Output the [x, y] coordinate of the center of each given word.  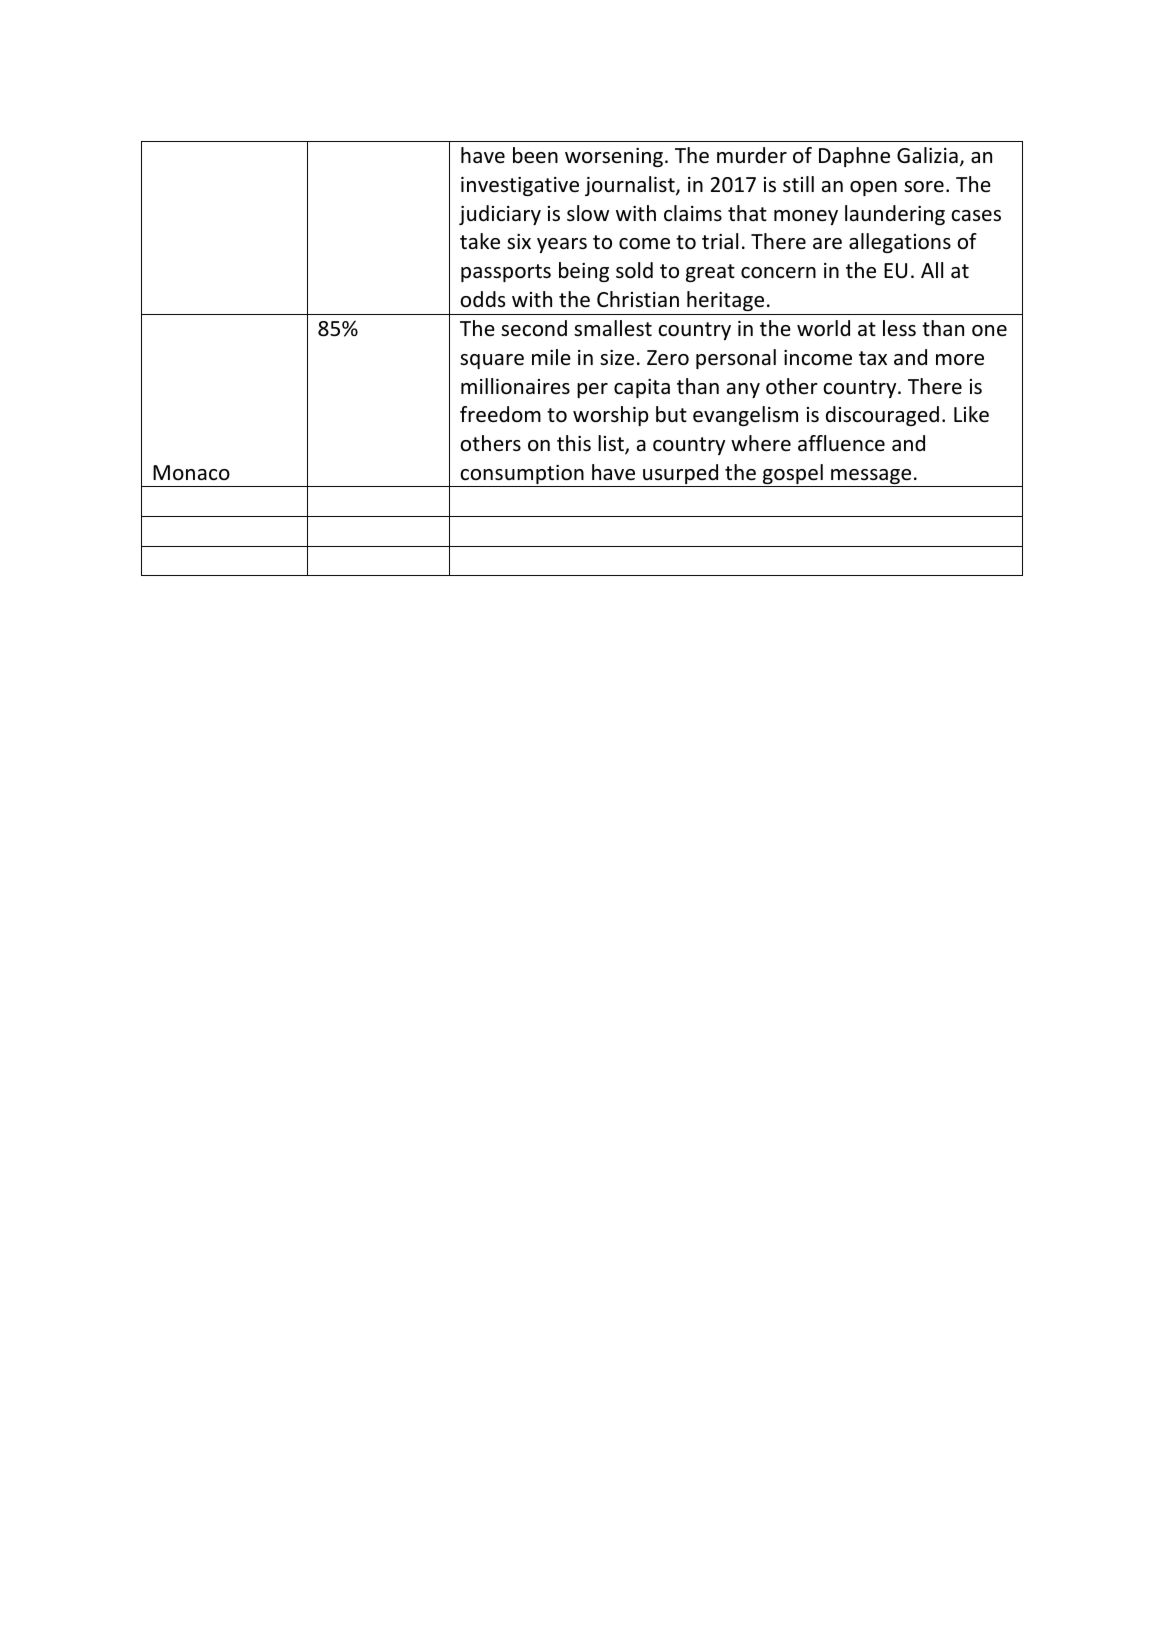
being [584, 272]
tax [873, 358]
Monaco [191, 473]
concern [778, 273]
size [617, 358]
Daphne [854, 157]
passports [506, 273]
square [492, 361]
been [535, 155]
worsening [615, 157]
